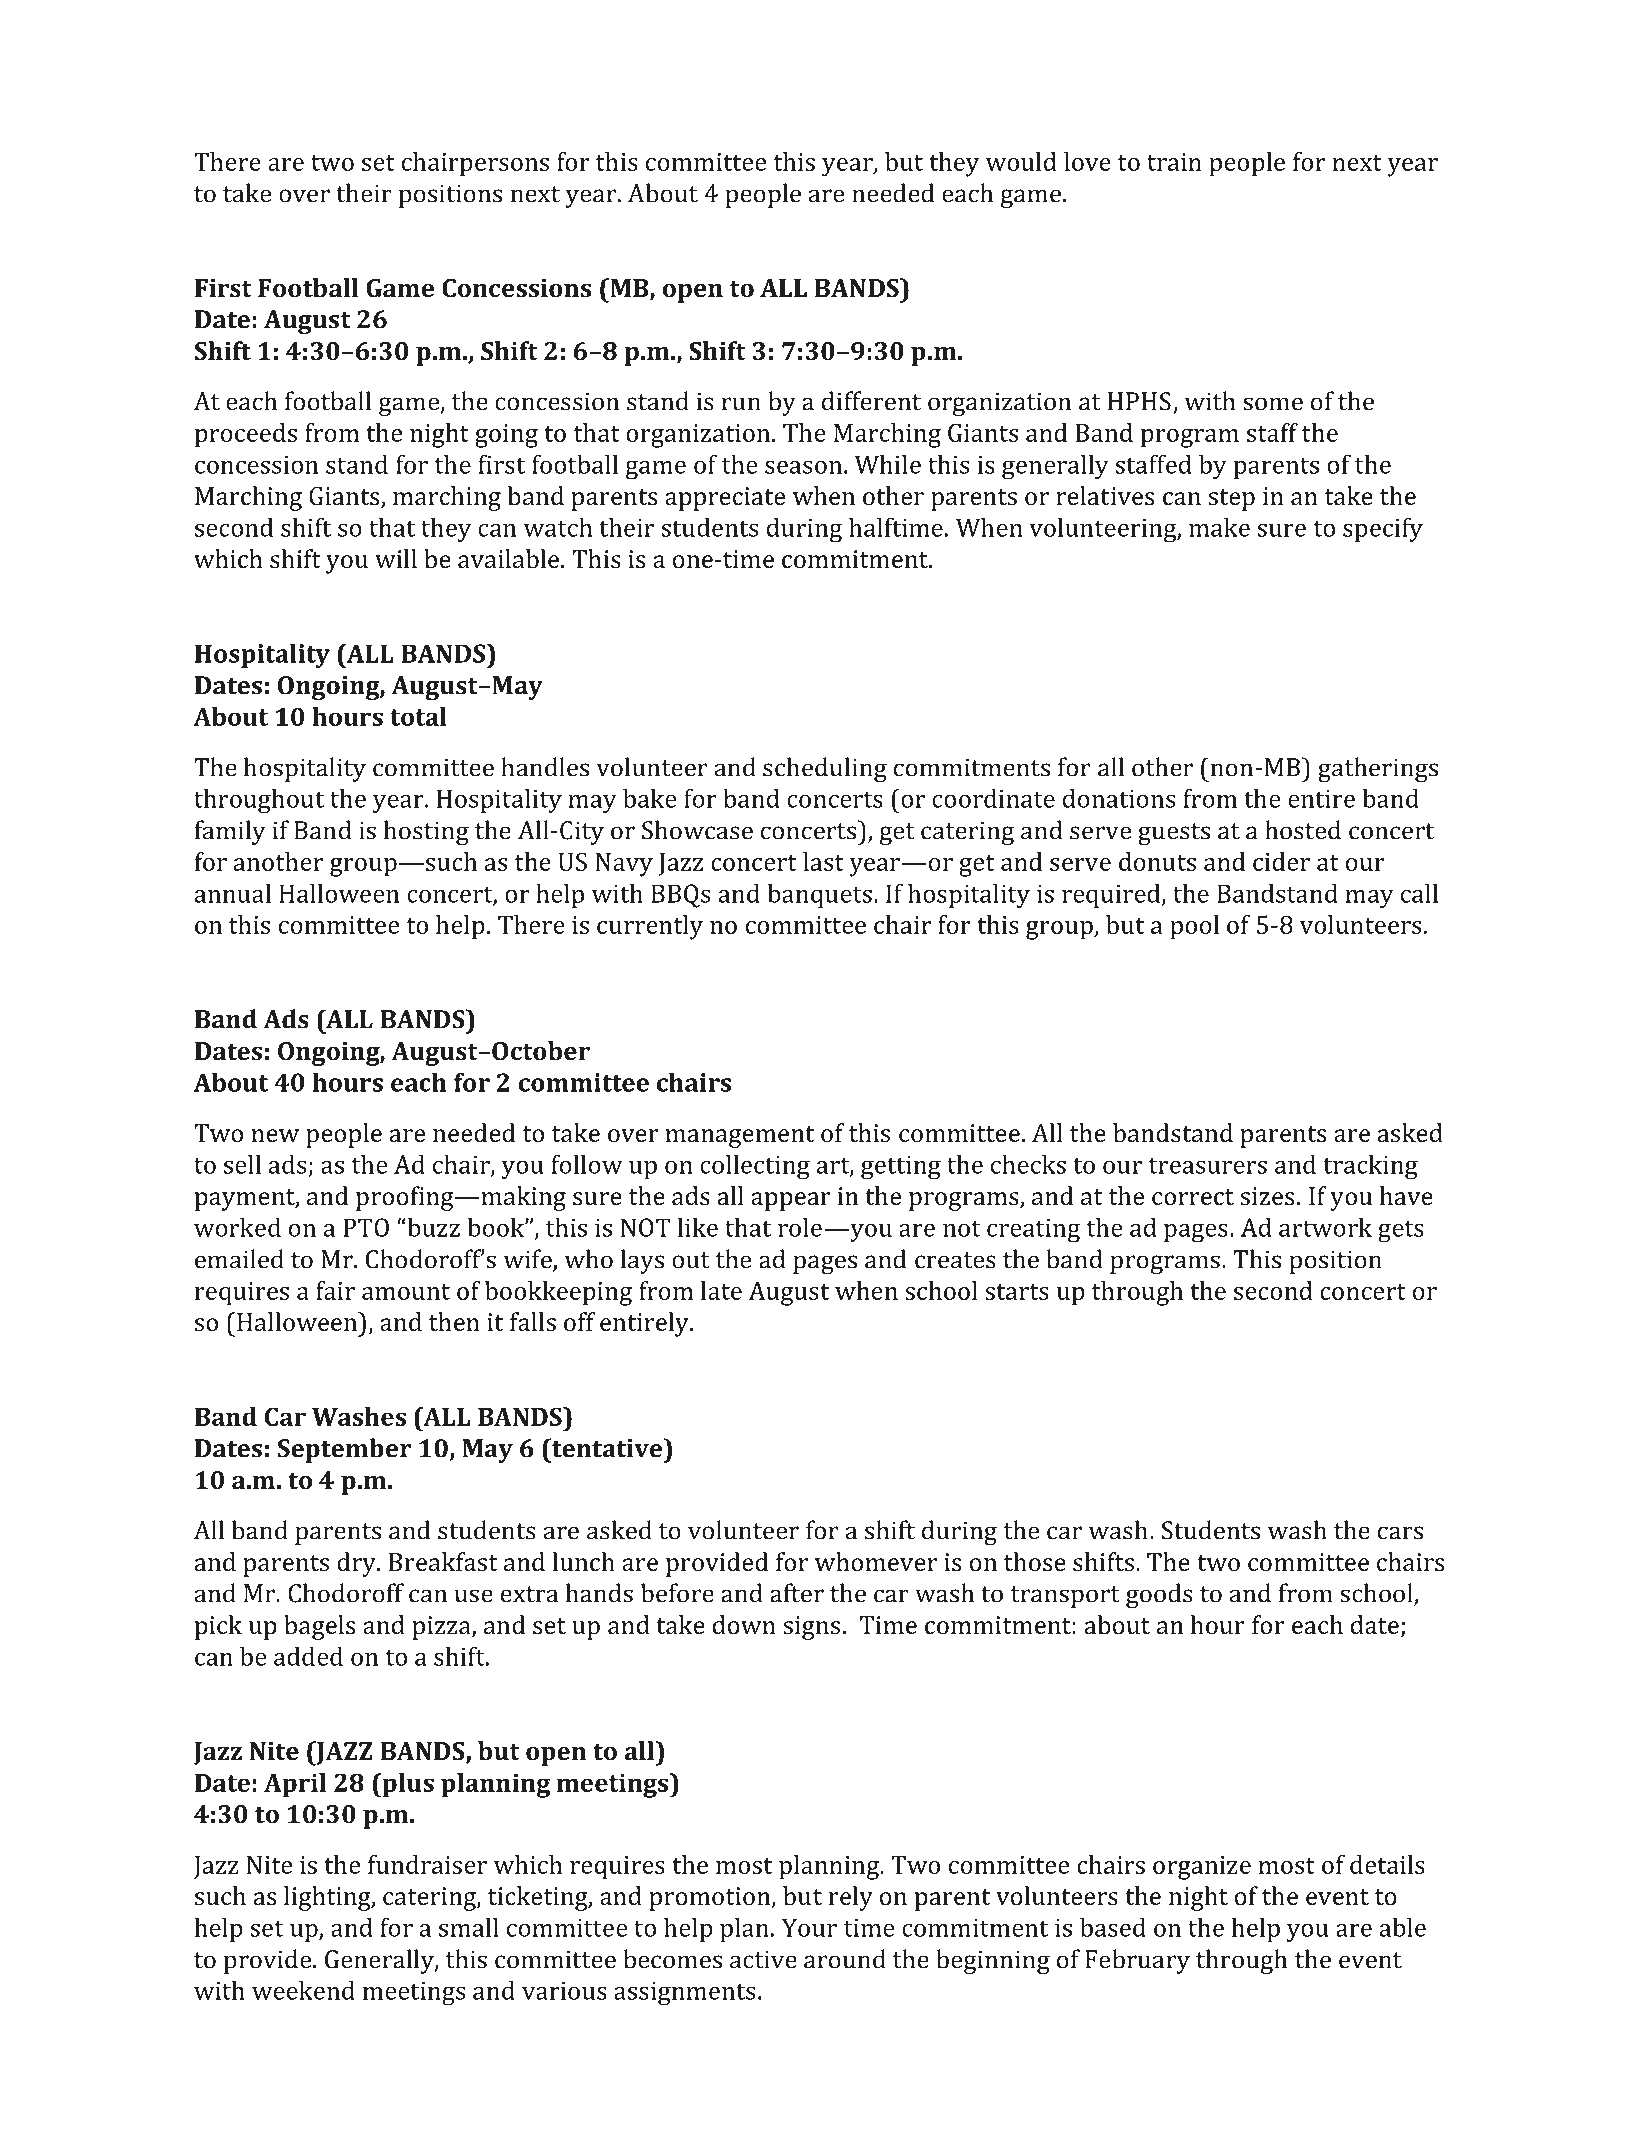 The image size is (1646, 2130). What do you see at coordinates (825, 769) in the screenshot?
I see `scheduling` at bounding box center [825, 769].
